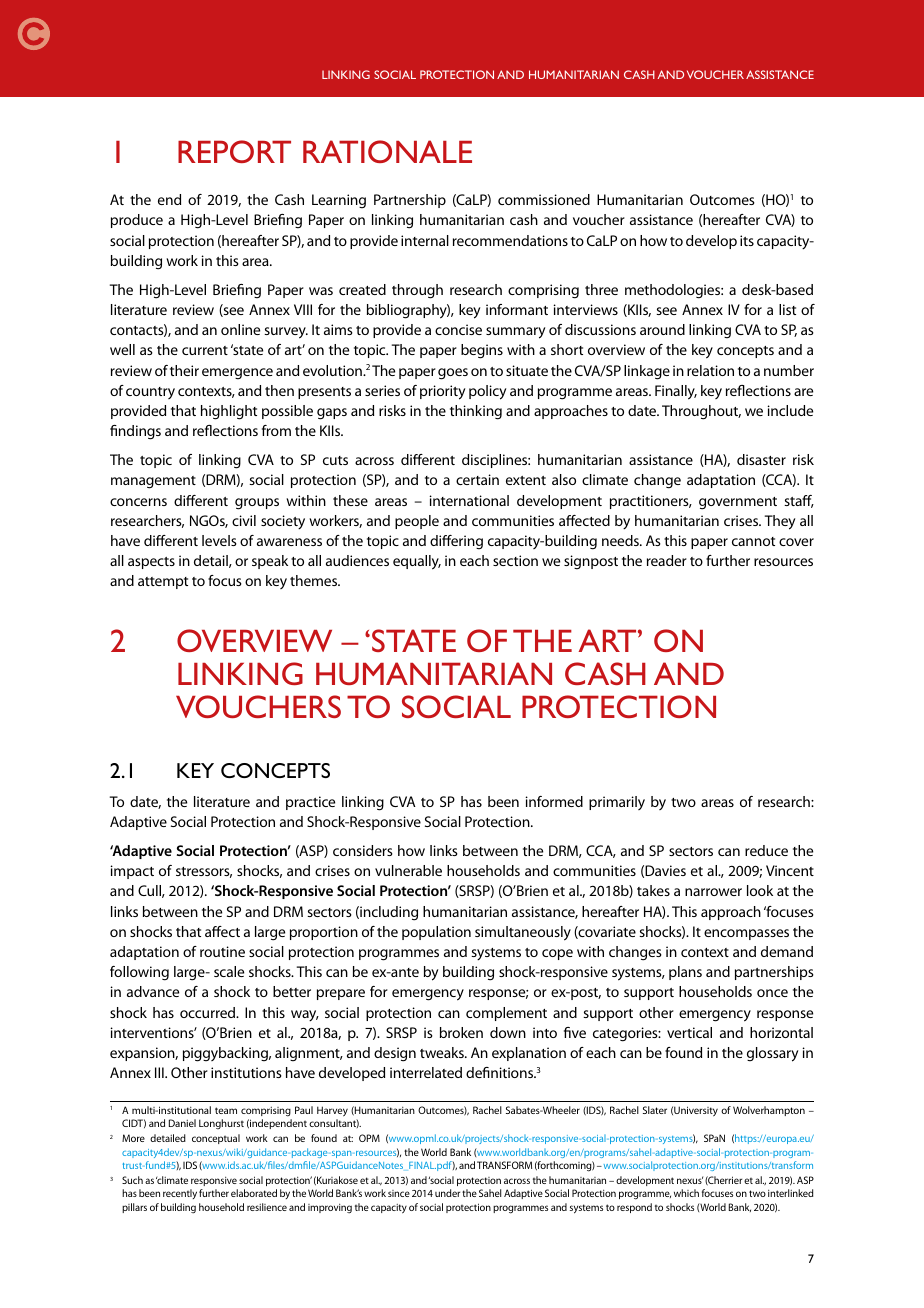  I want to click on which, so click(686, 1193).
